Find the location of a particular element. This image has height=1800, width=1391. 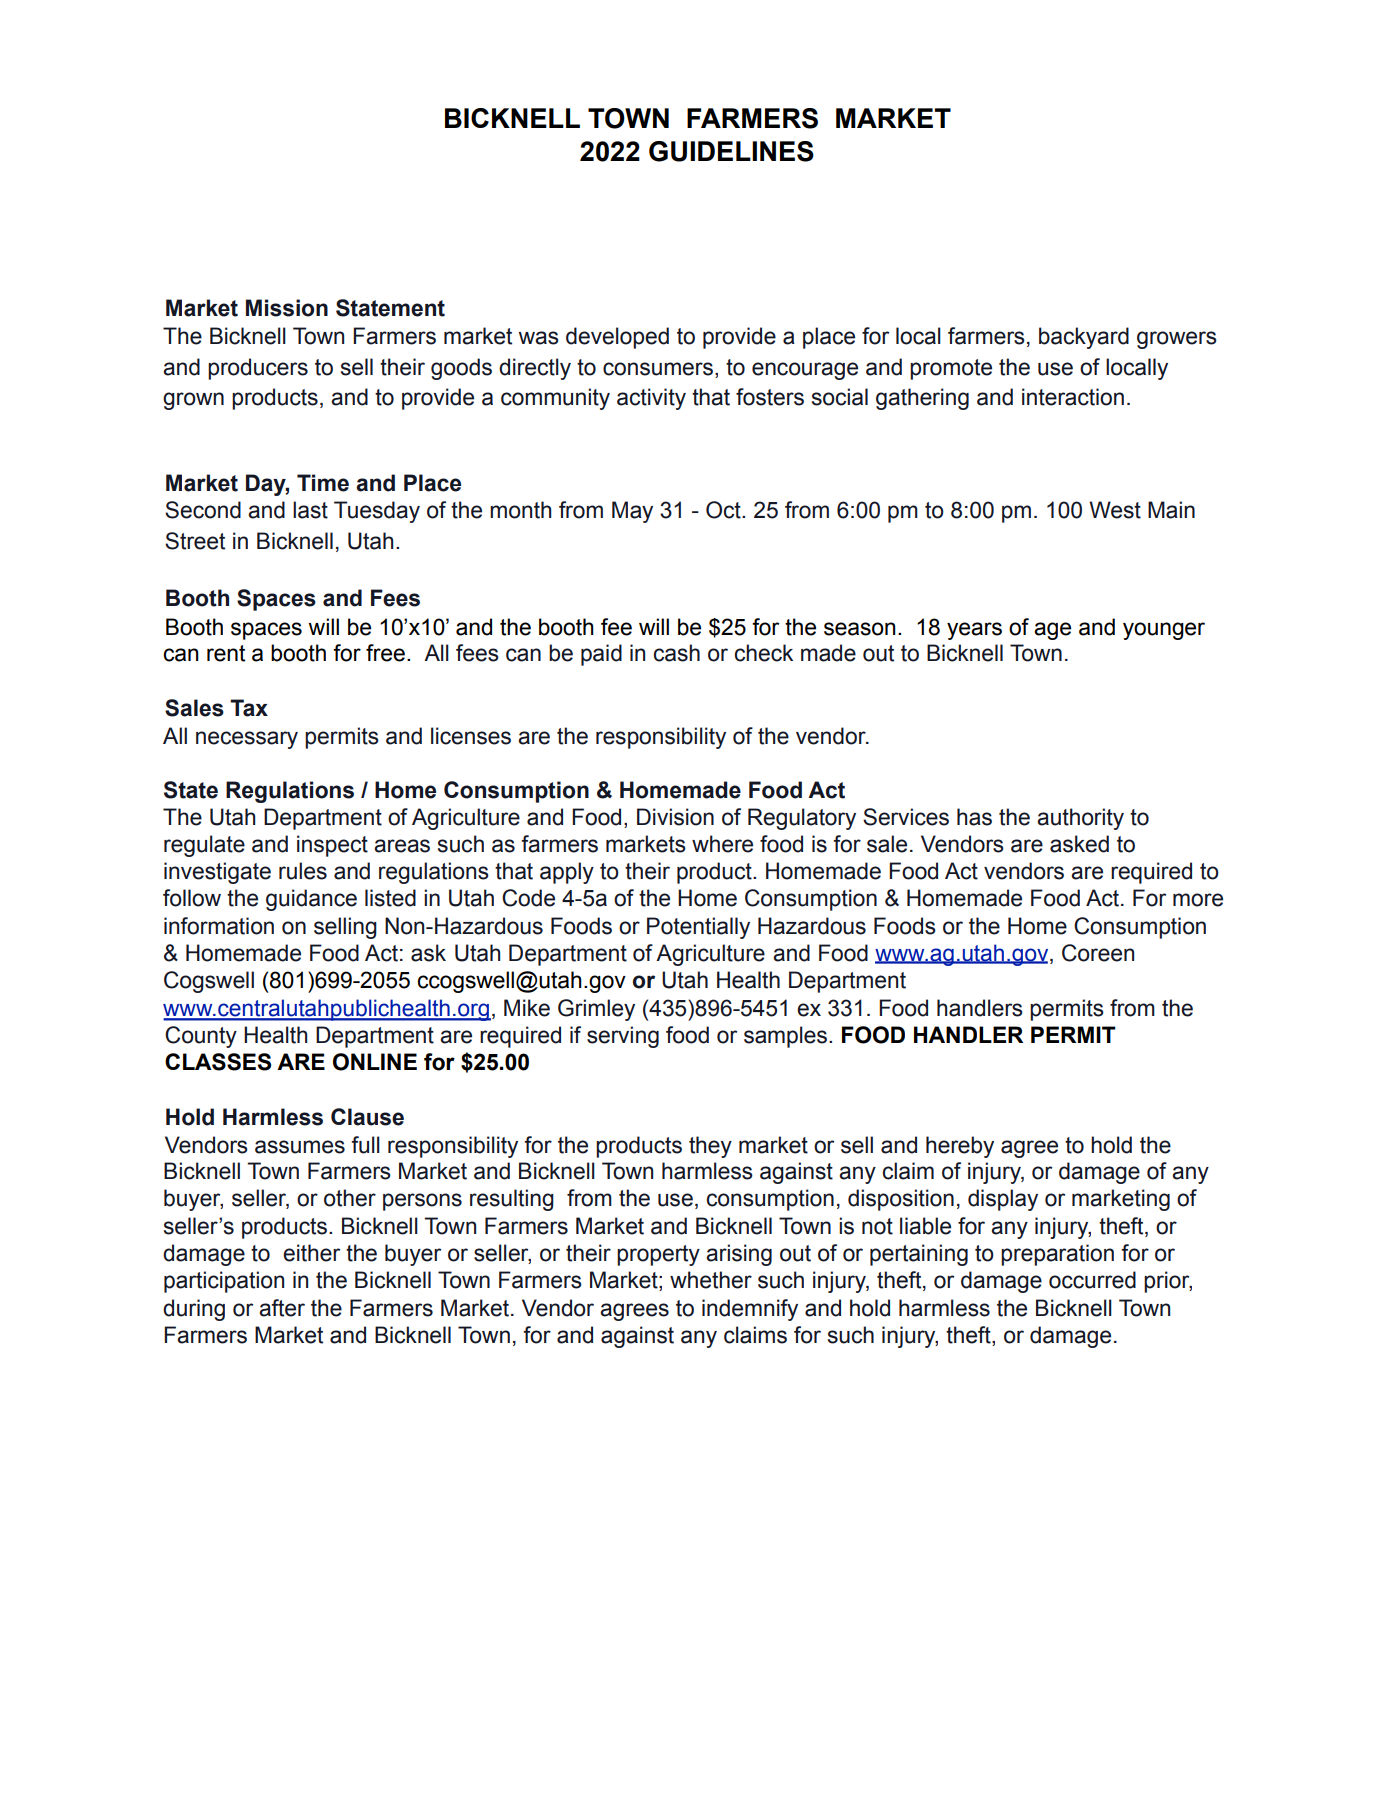

occurred is located at coordinates (1092, 1280).
